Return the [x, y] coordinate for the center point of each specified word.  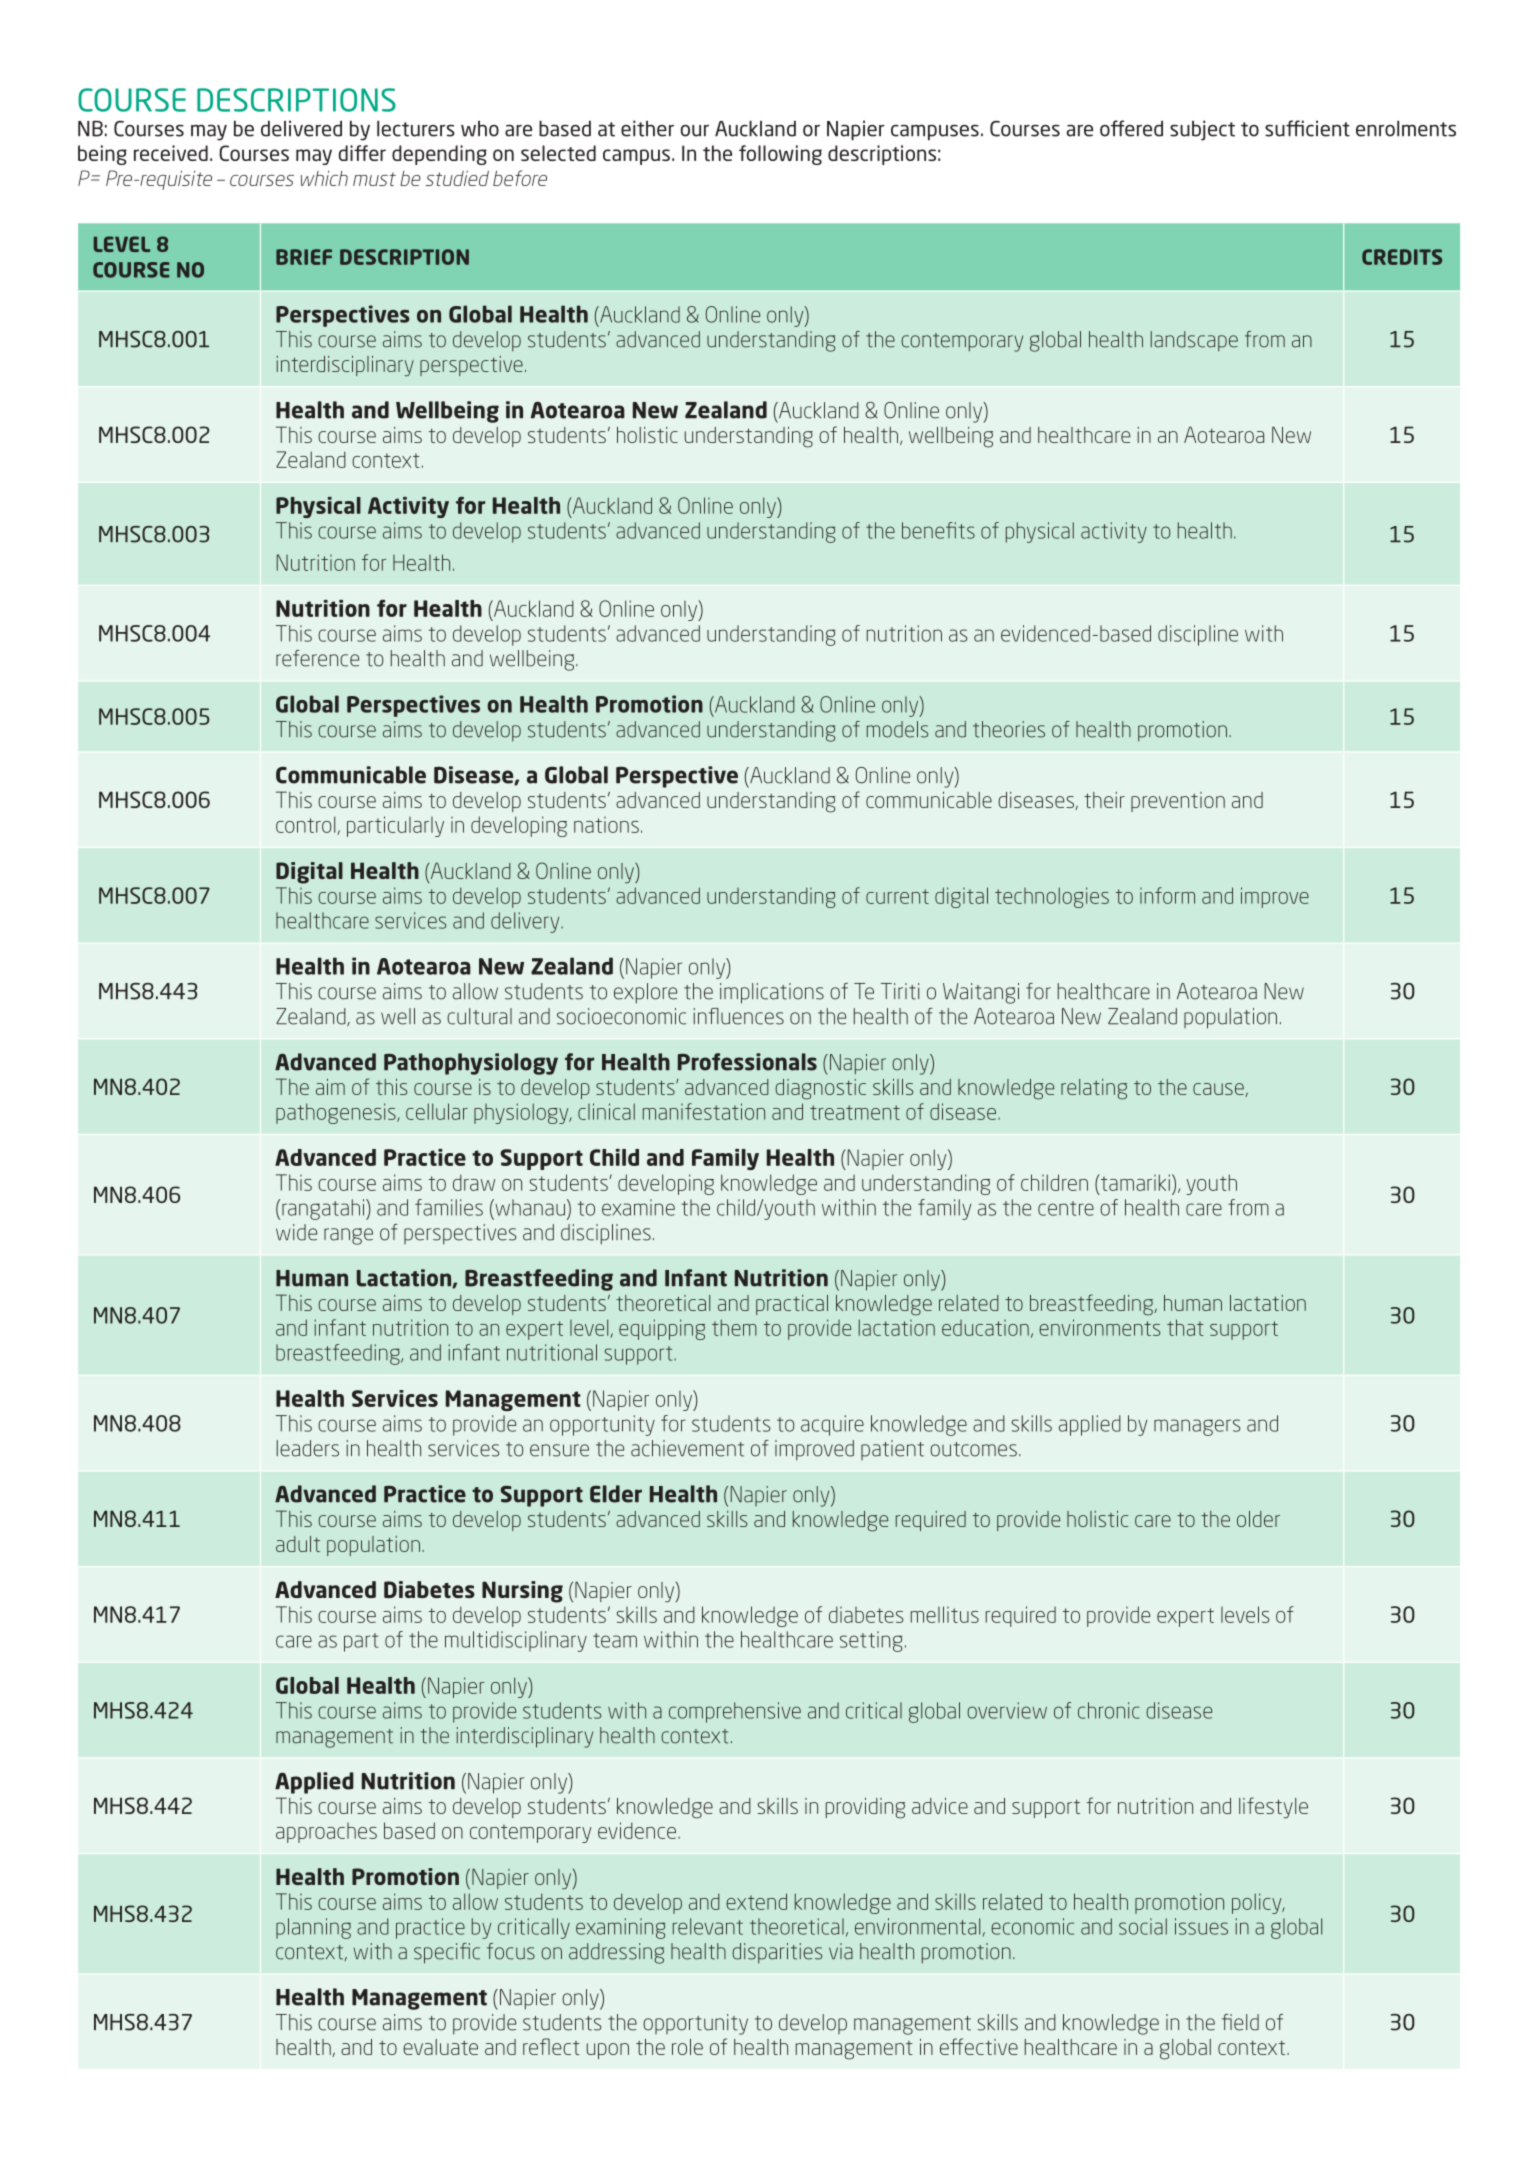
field [1240, 2022]
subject [1202, 130]
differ [362, 153]
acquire [832, 1425]
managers [1197, 1427]
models [897, 729]
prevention [1178, 802]
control [307, 825]
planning [313, 1928]
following [780, 155]
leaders [307, 1448]
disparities [777, 1953]
